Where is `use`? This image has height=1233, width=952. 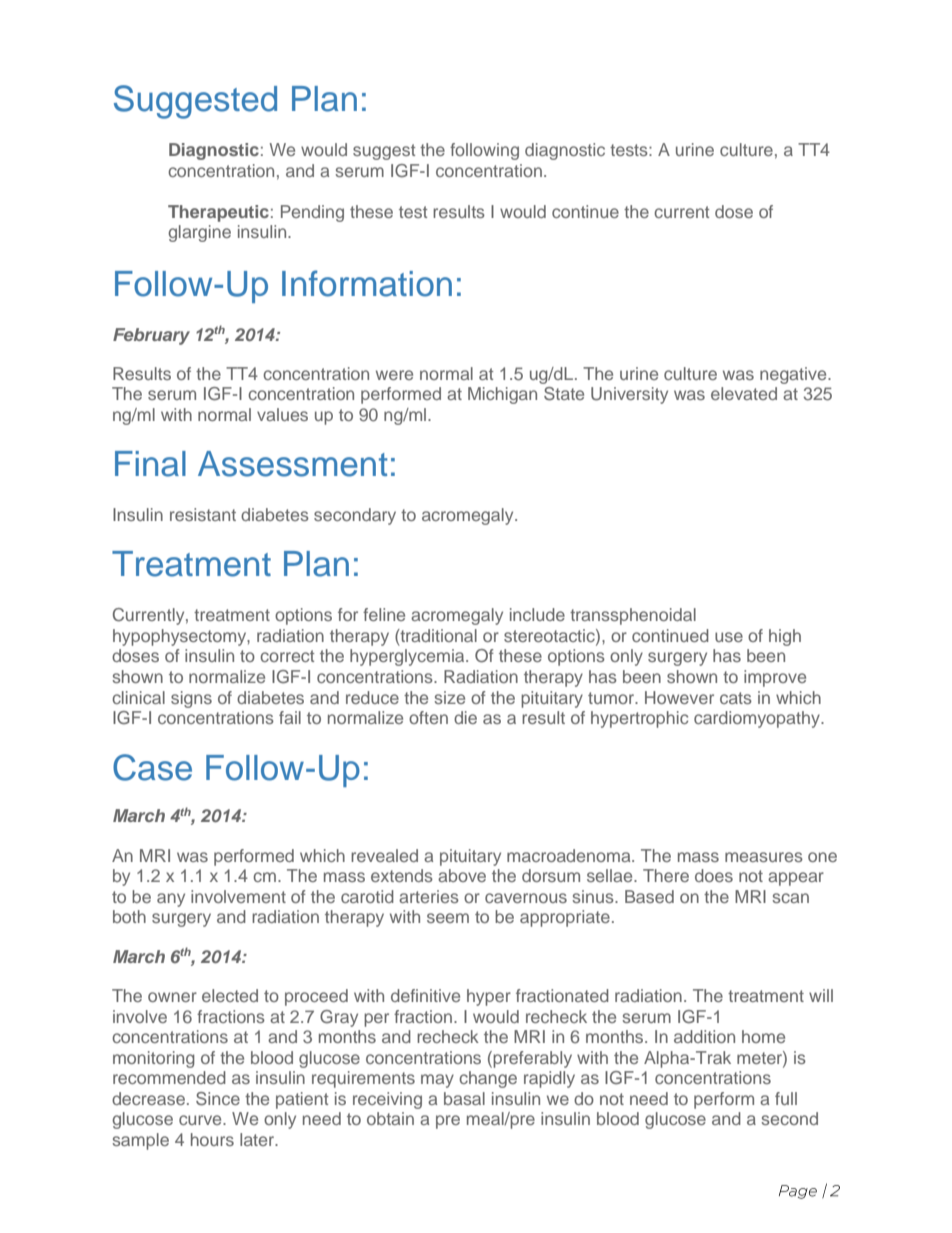 use is located at coordinates (729, 637).
